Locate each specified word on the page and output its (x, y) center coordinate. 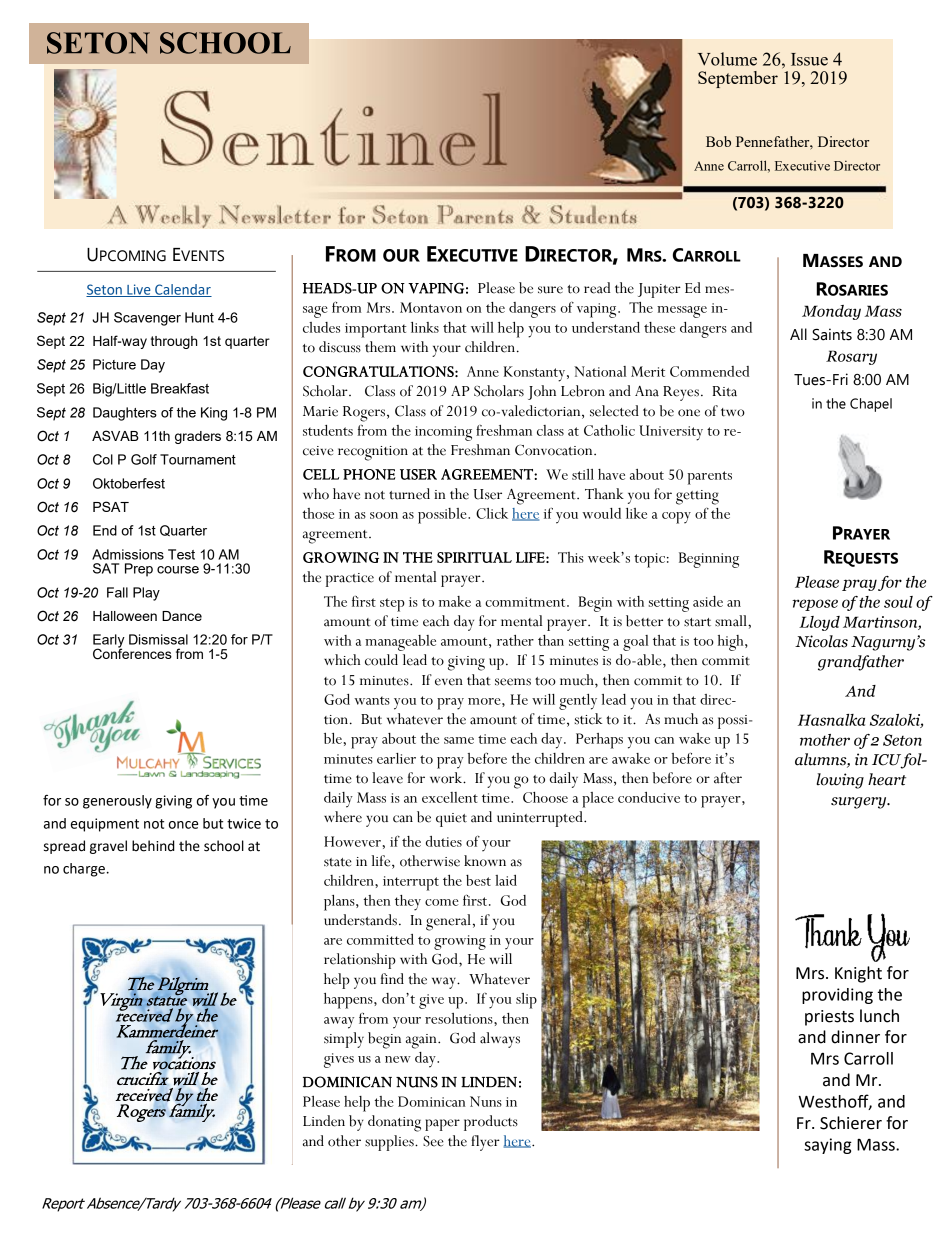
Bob (718, 141)
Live (139, 290)
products (491, 1123)
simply (344, 1040)
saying (828, 1146)
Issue (809, 59)
